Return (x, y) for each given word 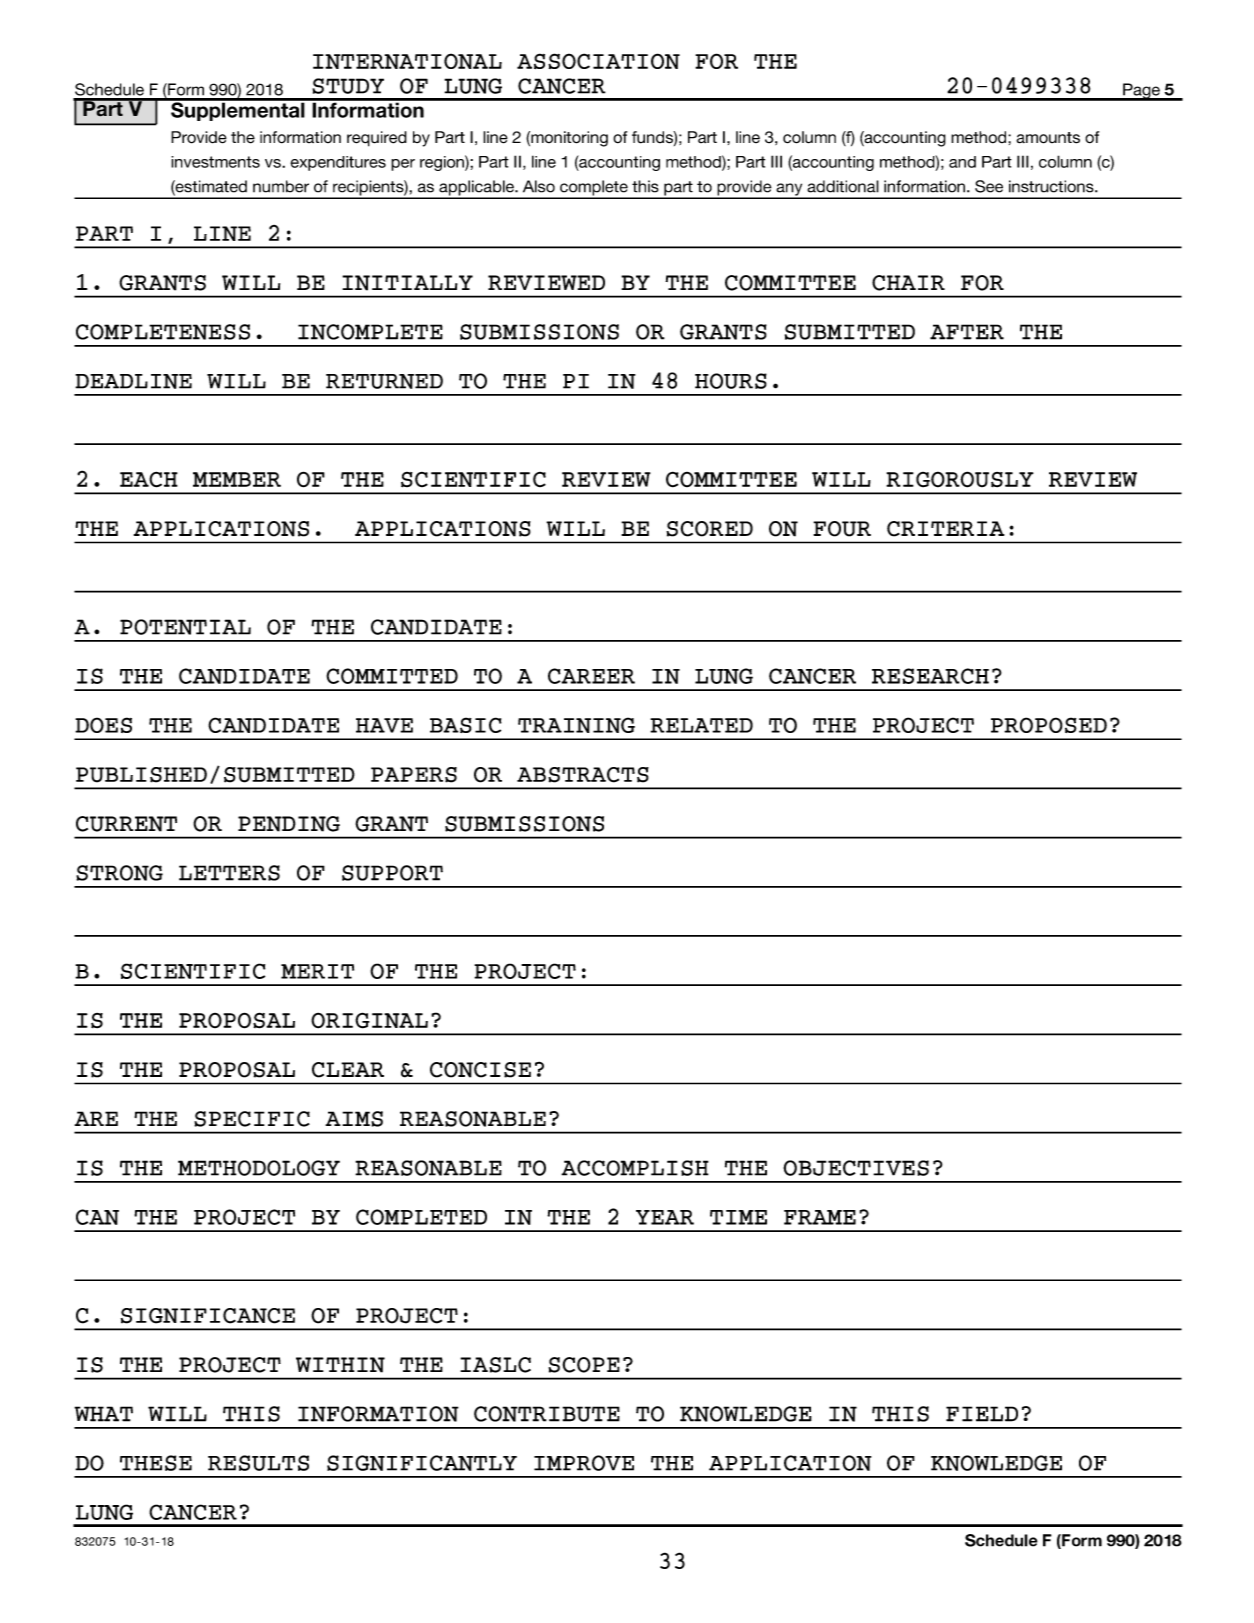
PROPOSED (1049, 725)
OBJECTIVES (856, 1168)
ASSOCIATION (598, 61)
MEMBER (237, 479)
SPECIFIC (252, 1119)
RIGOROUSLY (960, 479)
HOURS (731, 381)
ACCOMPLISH (635, 1168)
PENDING (289, 824)
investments (215, 162)
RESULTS (258, 1463)
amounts (1048, 138)
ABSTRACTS (583, 775)
